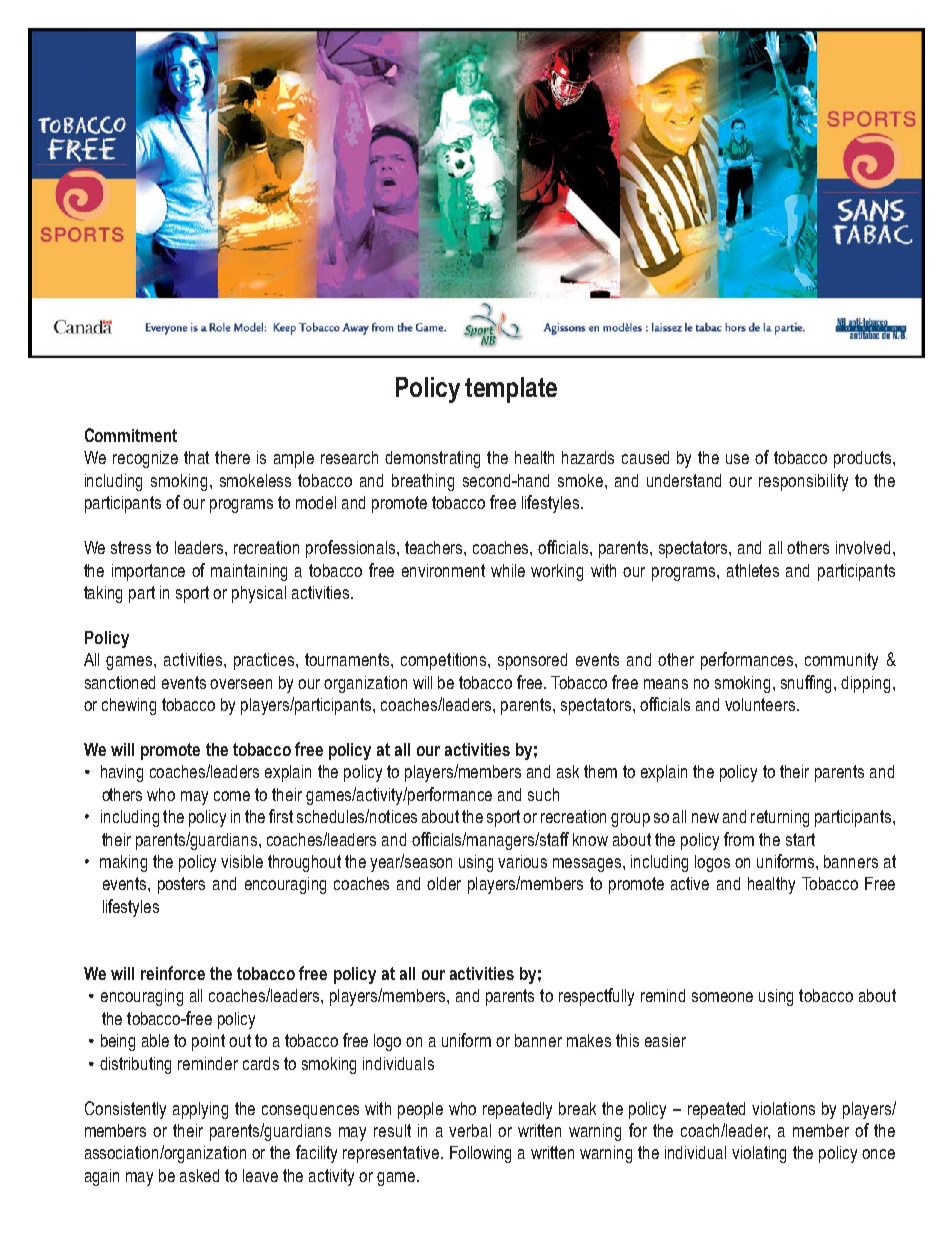 The height and width of the page is (1233, 952). I want to click on sponsored, so click(532, 661).
